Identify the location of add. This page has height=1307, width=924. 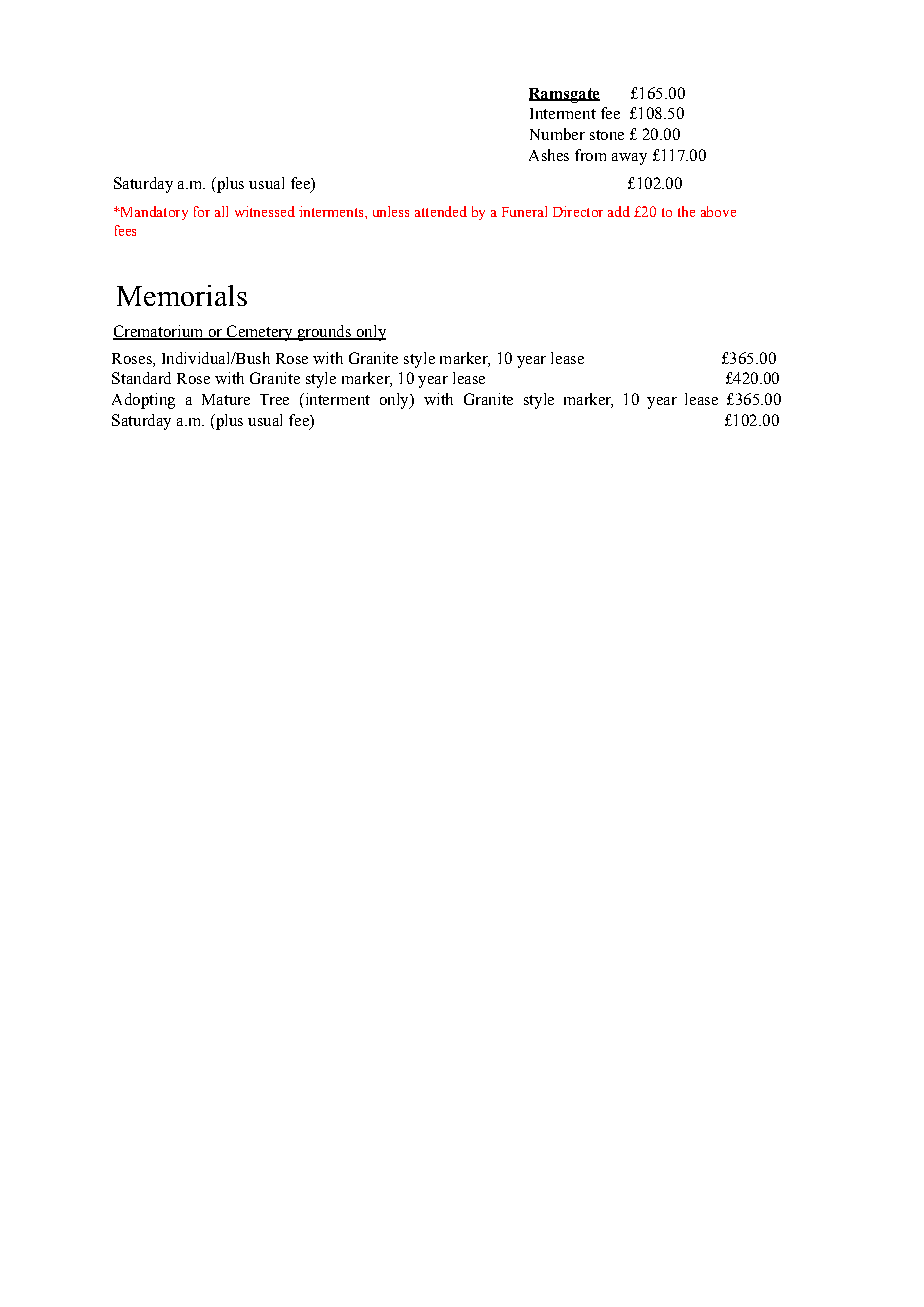
(619, 211).
